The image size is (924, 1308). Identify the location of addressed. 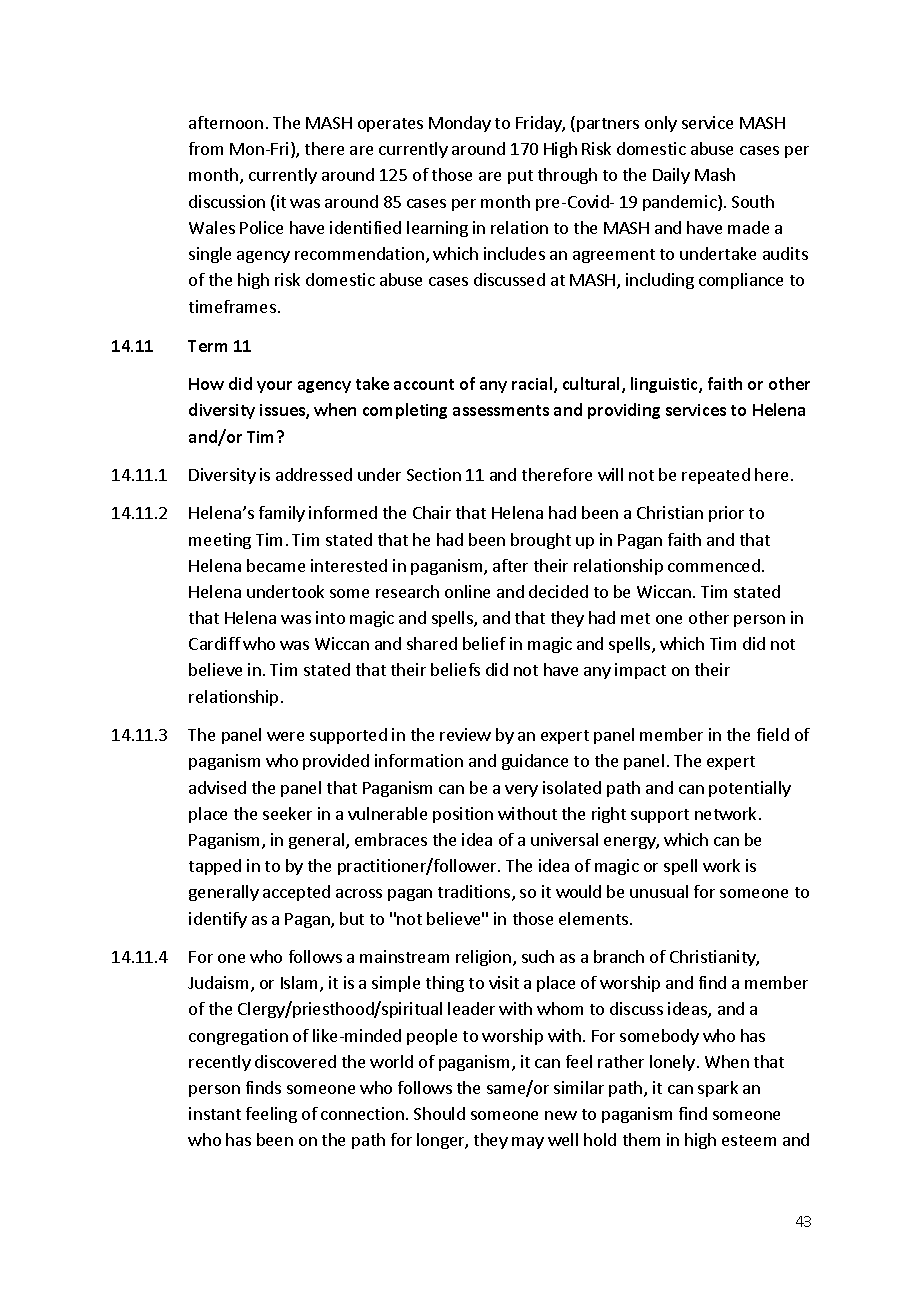
(314, 474).
